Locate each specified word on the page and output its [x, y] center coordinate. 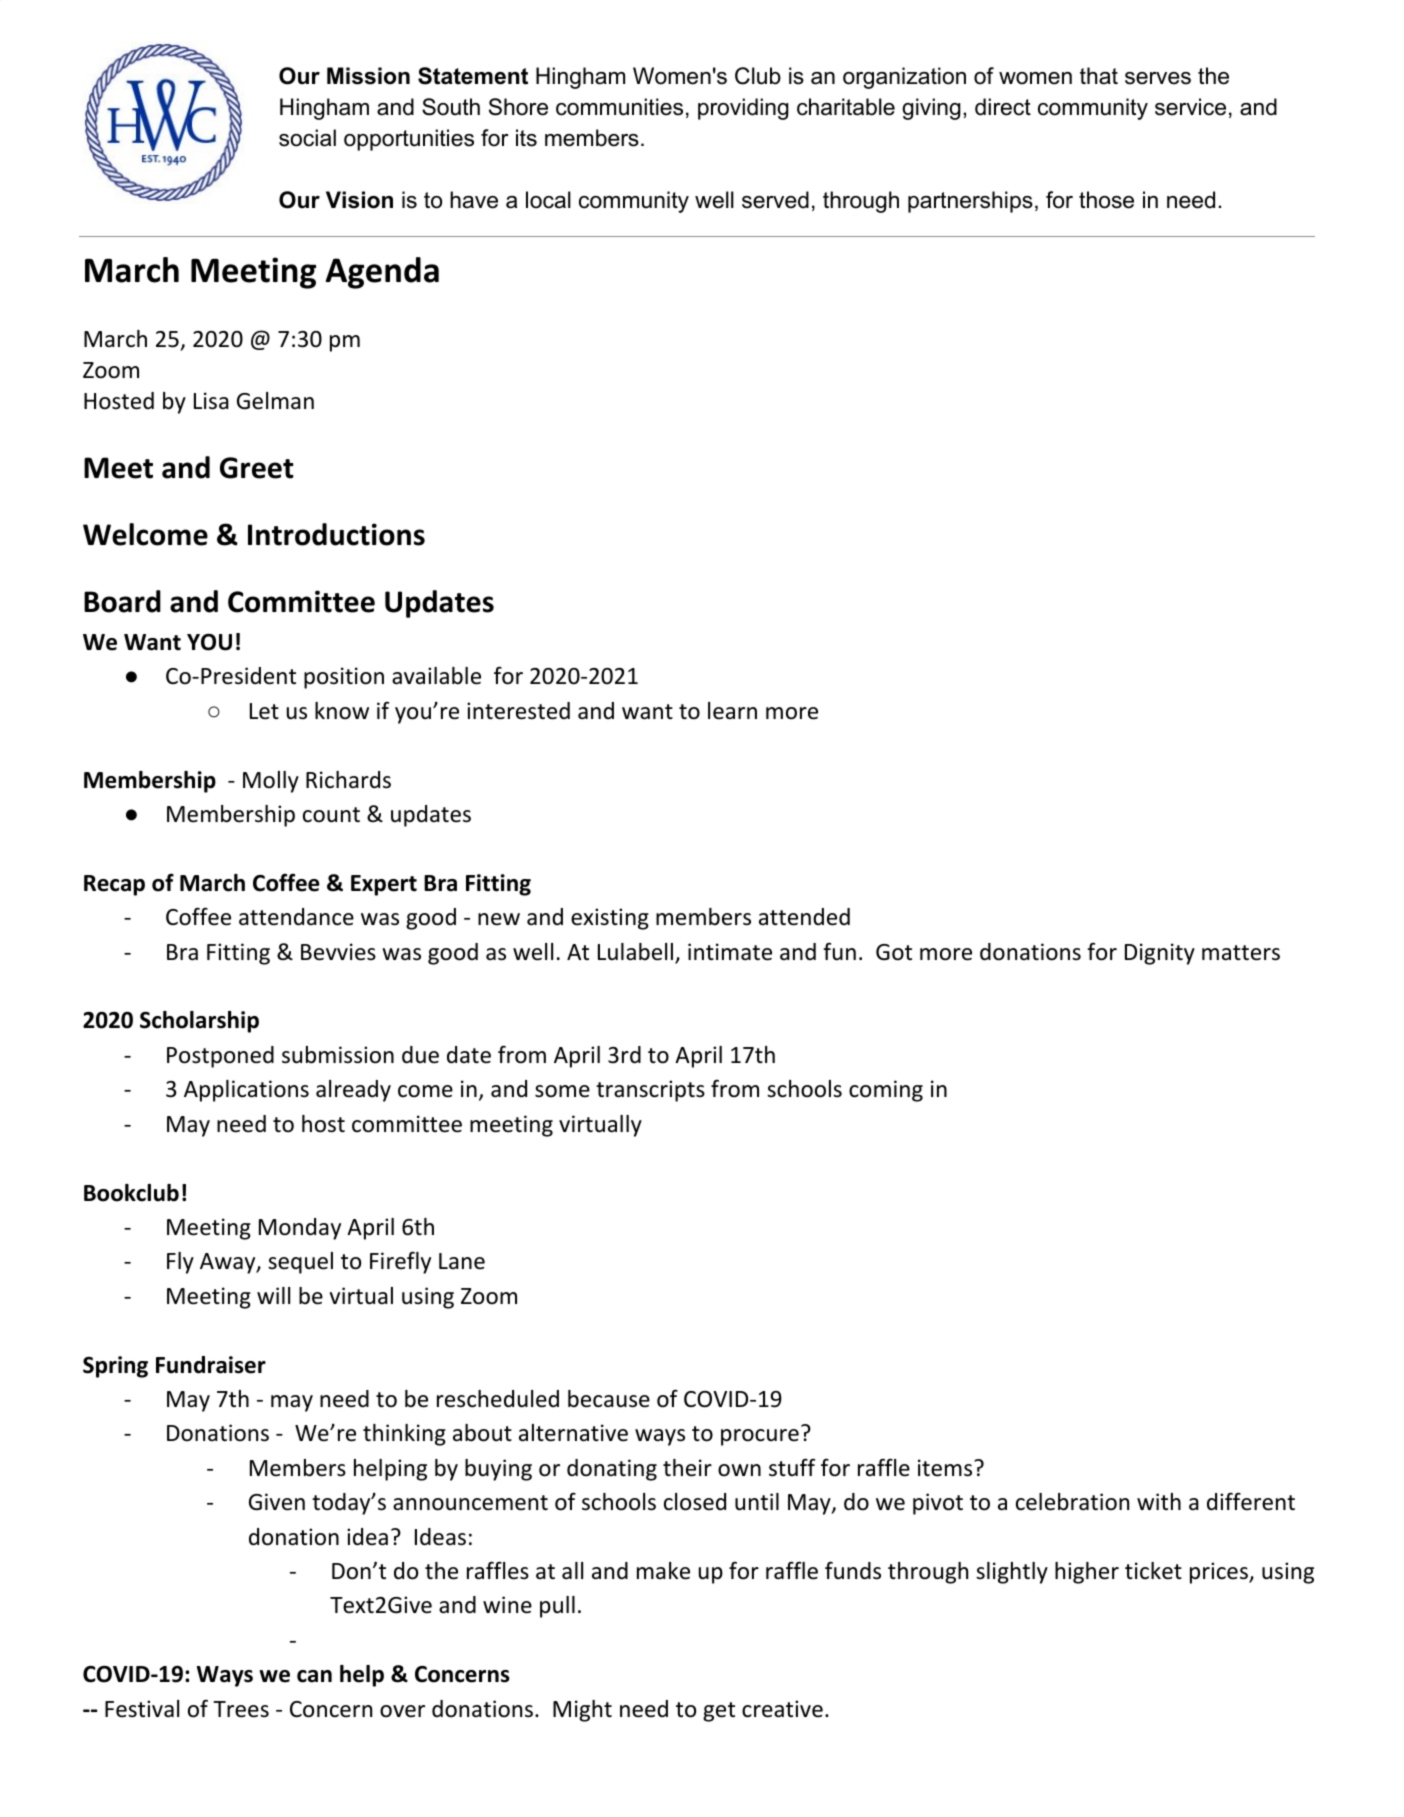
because [609, 1399]
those [1106, 200]
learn [732, 711]
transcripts [650, 1091]
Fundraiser [211, 1365]
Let [264, 711]
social [307, 138]
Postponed [220, 1057]
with [1159, 1501]
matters [1241, 953]
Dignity [1160, 954]
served [775, 200]
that [1099, 76]
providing [743, 109]
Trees [241, 1709]
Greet [257, 468]
